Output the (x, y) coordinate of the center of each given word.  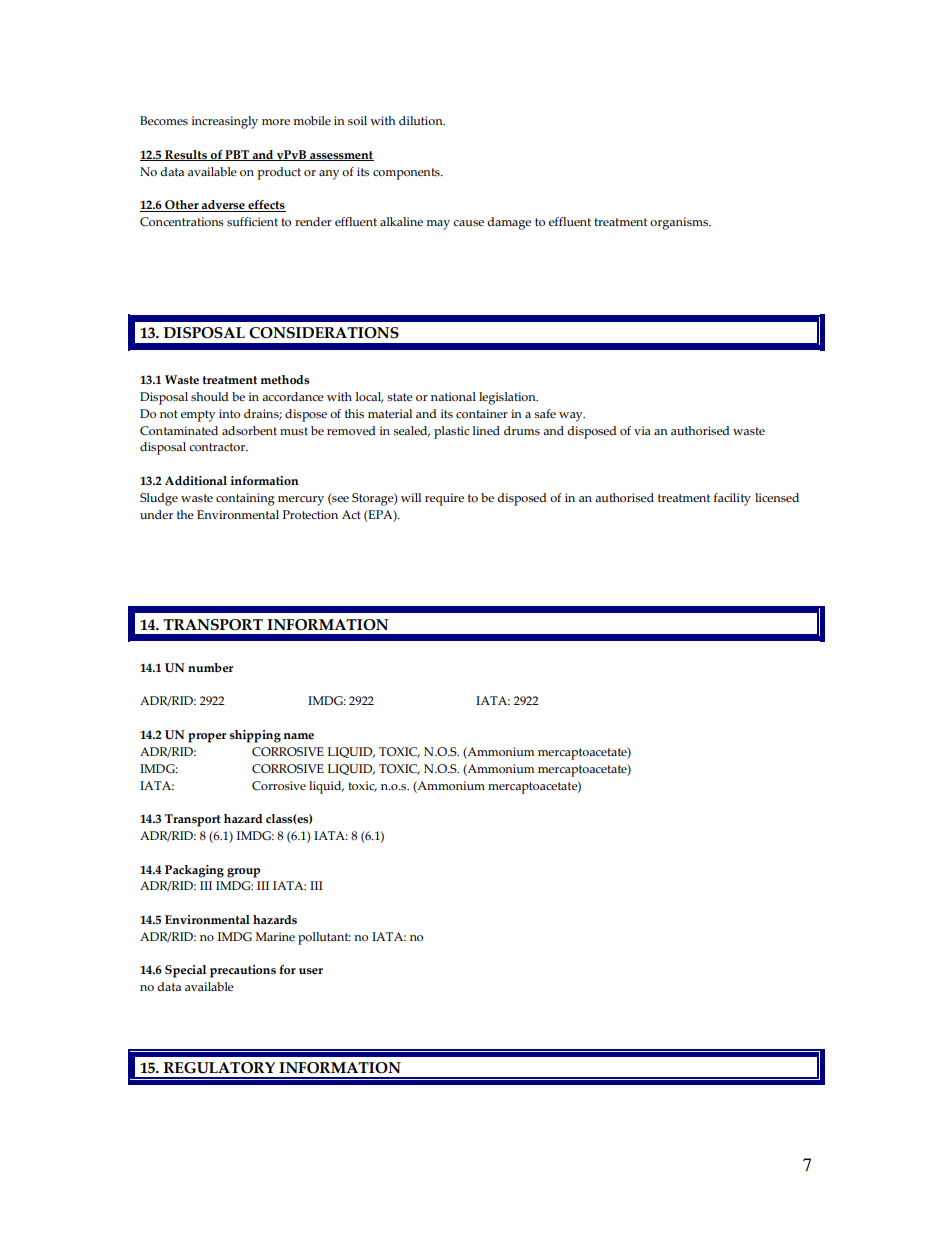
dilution (422, 120)
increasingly (224, 122)
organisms (680, 223)
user (311, 971)
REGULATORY (219, 1068)
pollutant (324, 938)
